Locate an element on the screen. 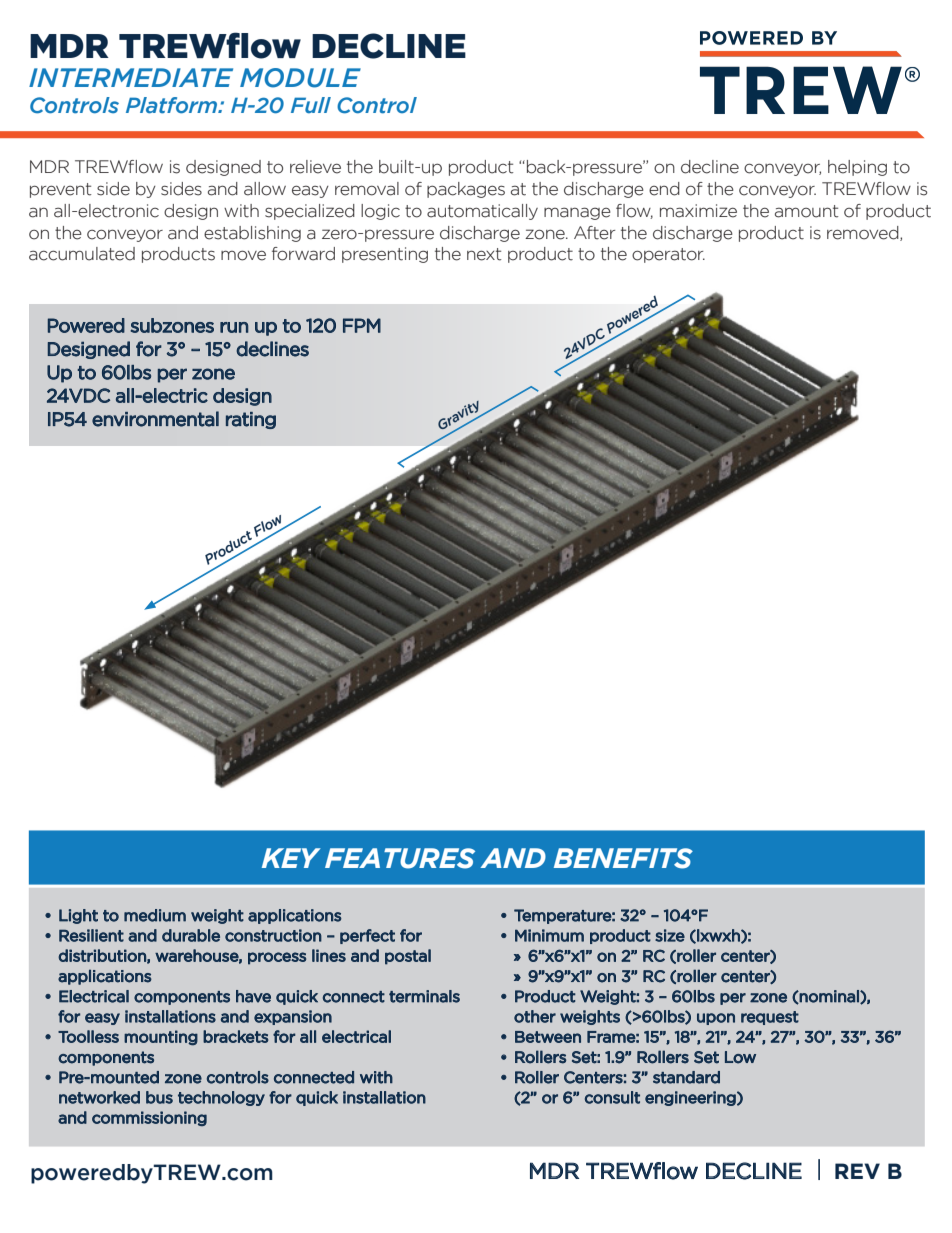 This screenshot has width=952, height=1233. environmental is located at coordinates (155, 419).
